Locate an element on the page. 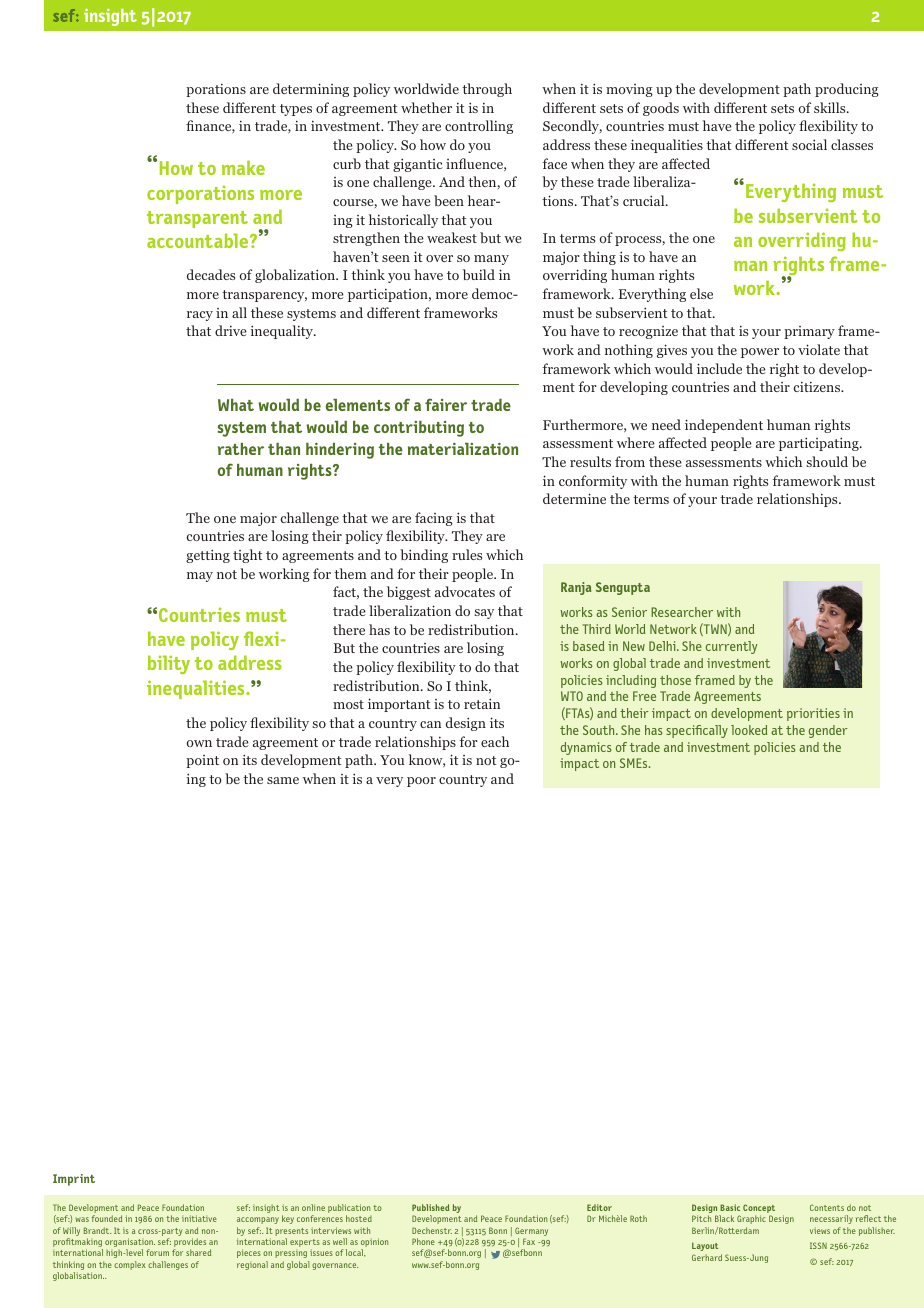  provides is located at coordinates (189, 1244).
